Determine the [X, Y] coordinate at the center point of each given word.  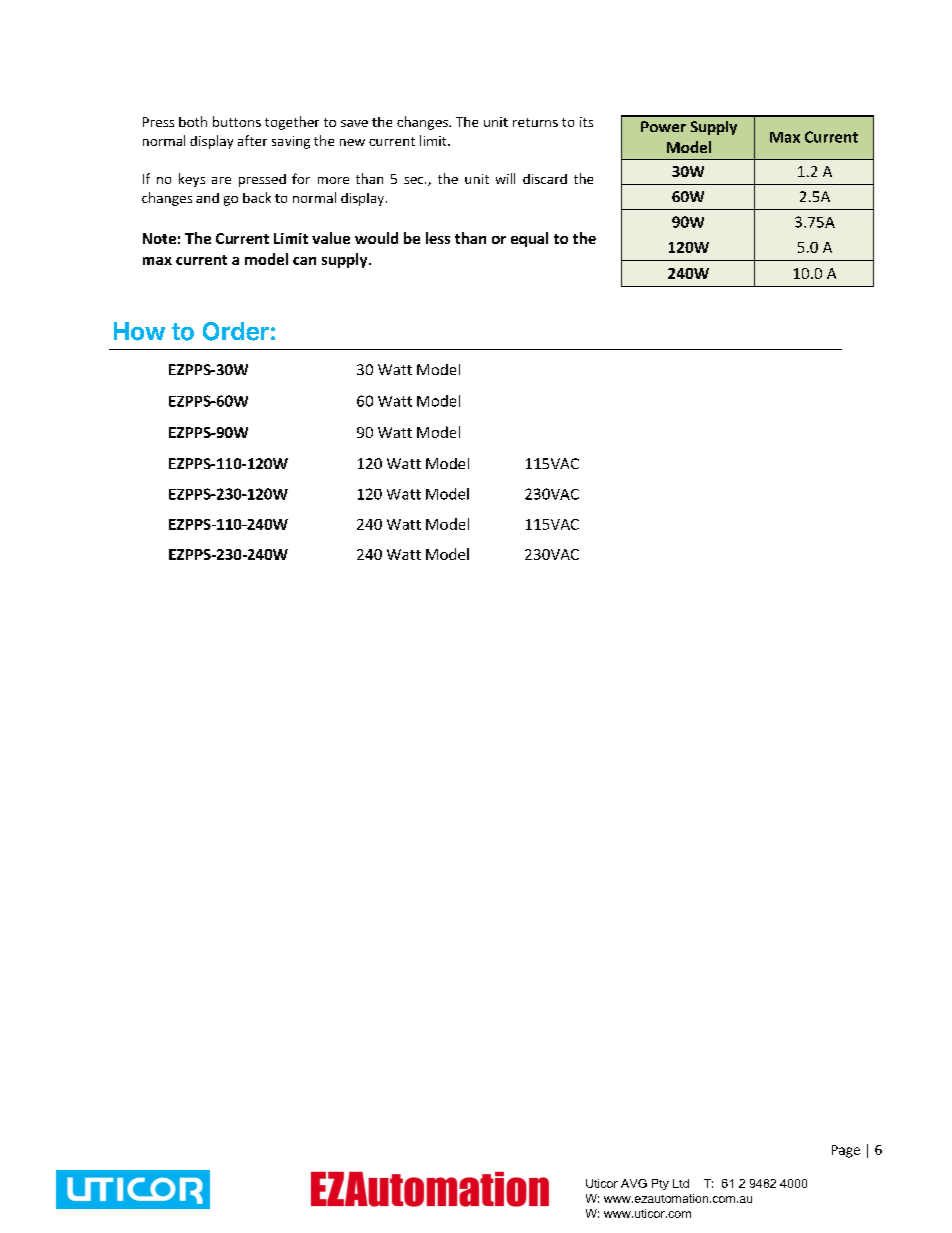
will [505, 178]
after [252, 140]
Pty [660, 1184]
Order [236, 331]
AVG [634, 1183]
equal [529, 239]
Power [663, 126]
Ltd [681, 1183]
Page [846, 1151]
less [438, 238]
